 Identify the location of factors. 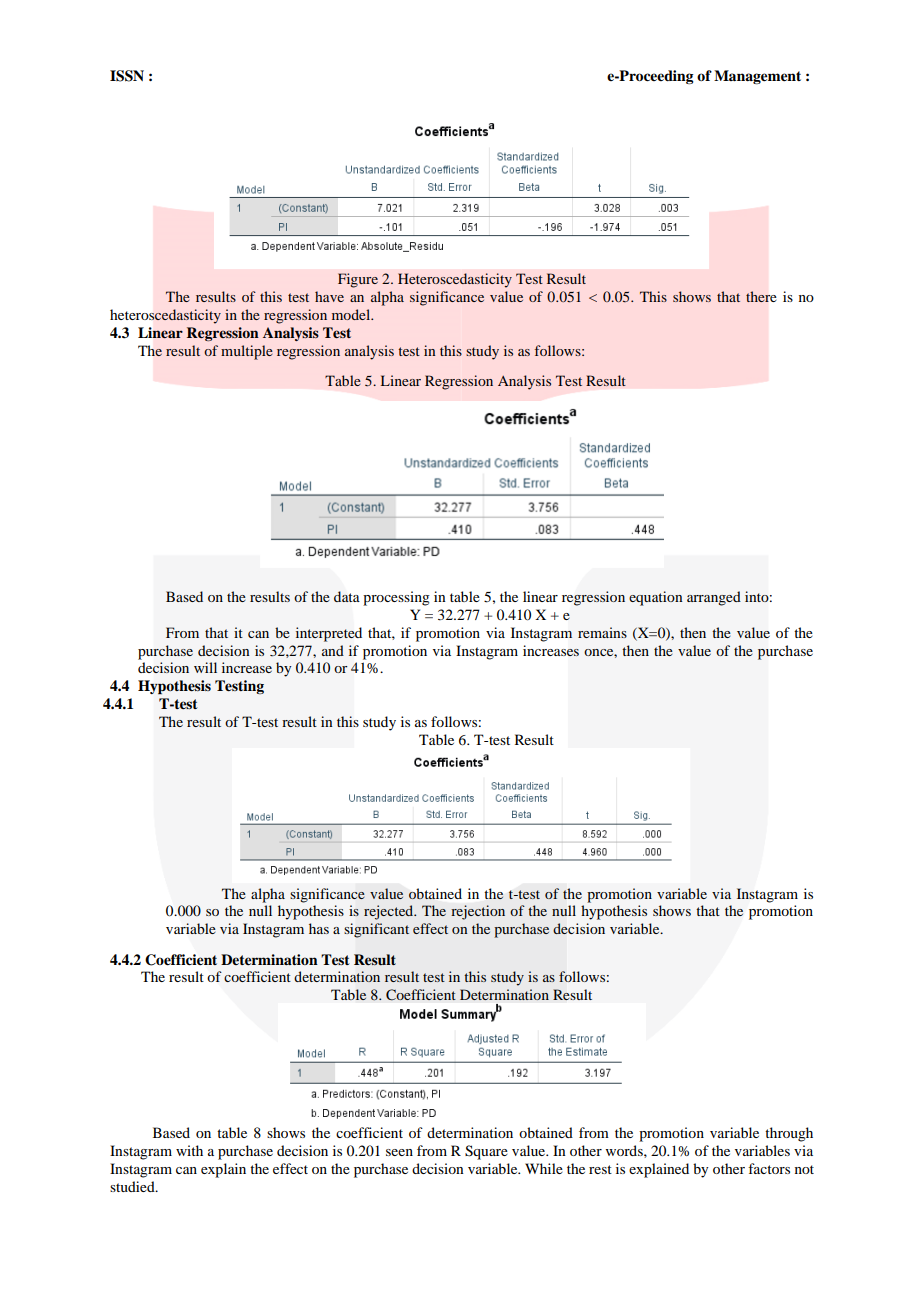
(769, 1168).
